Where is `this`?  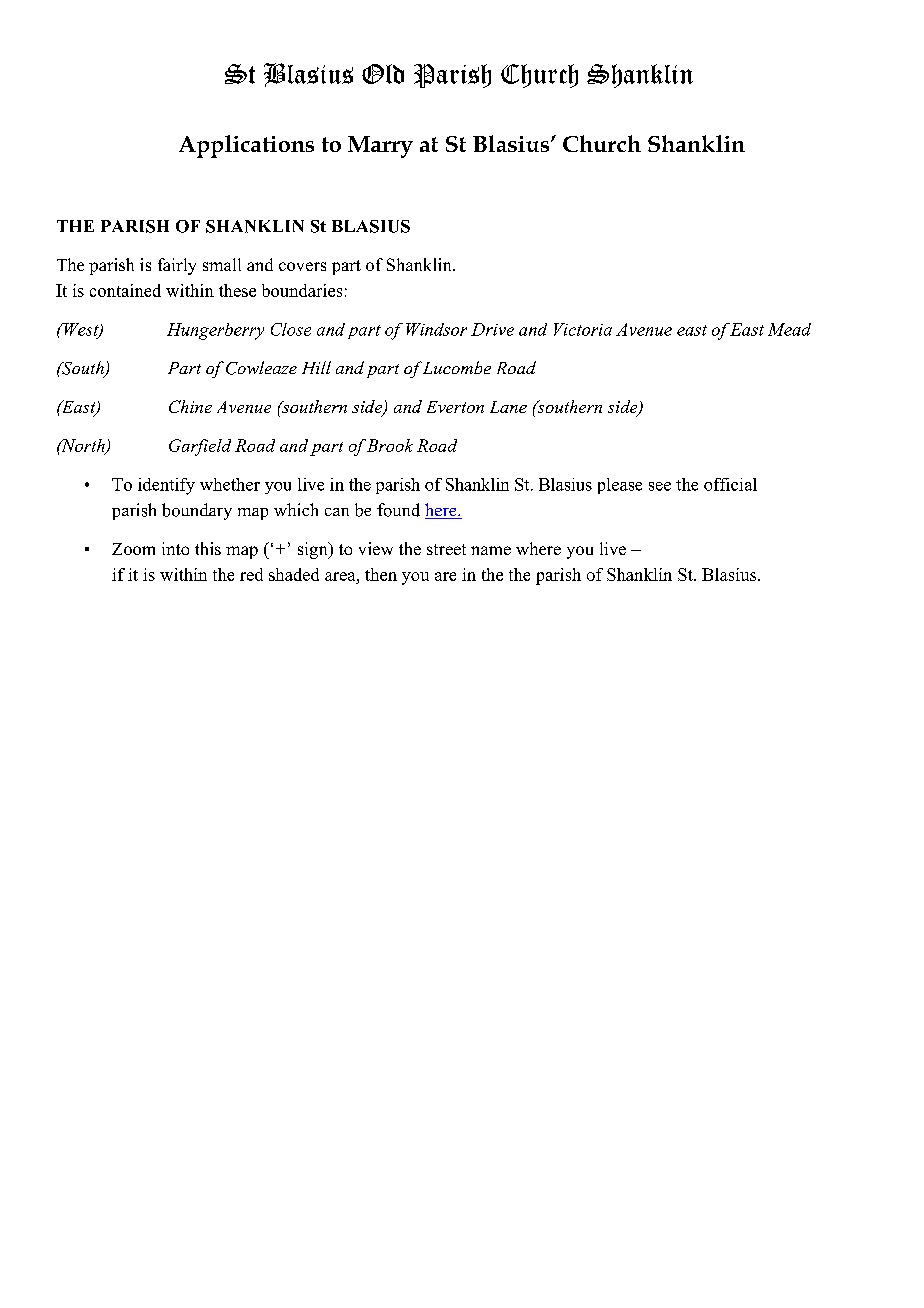
this is located at coordinates (208, 548).
